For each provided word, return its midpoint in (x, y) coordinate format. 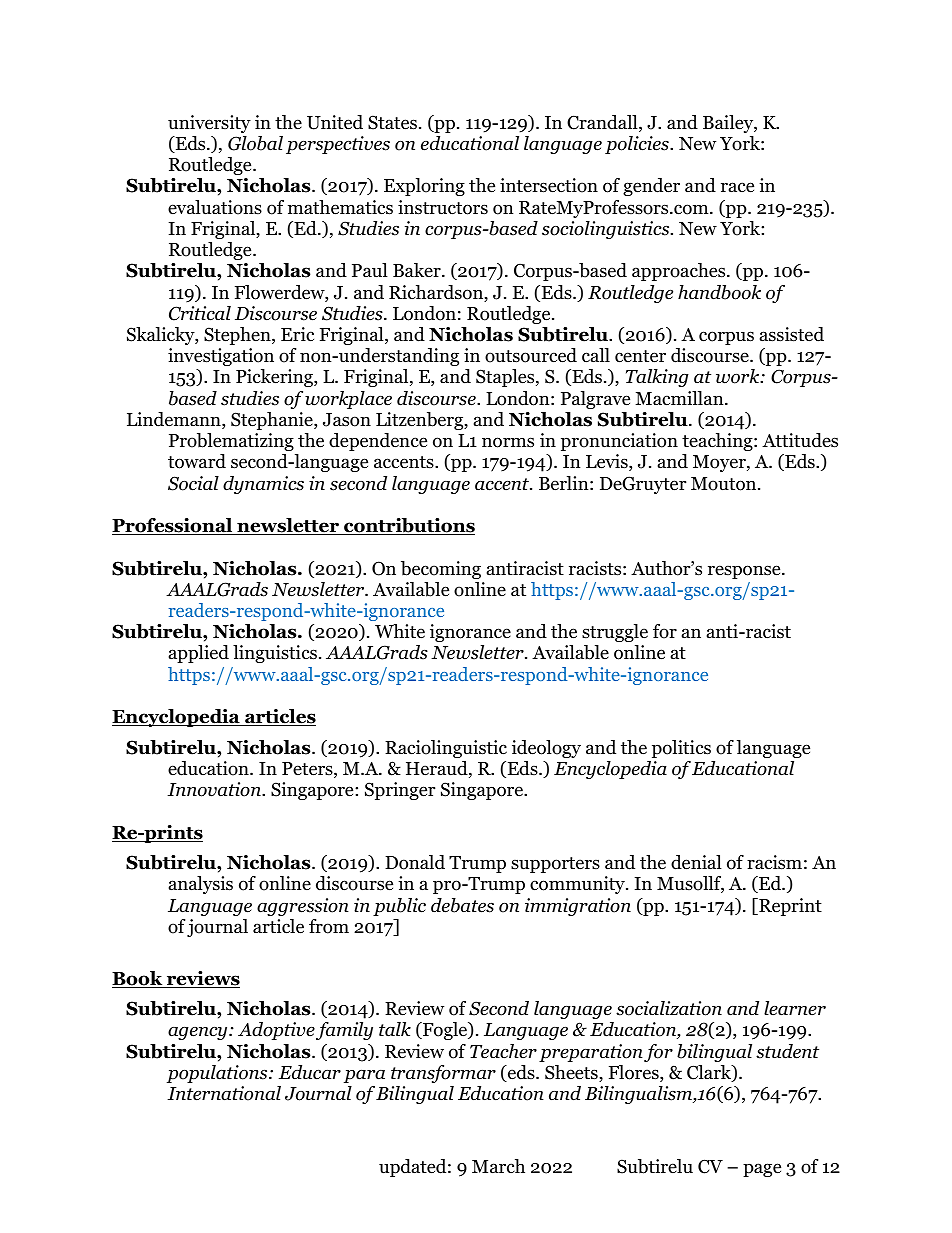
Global (255, 143)
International (224, 1093)
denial (696, 862)
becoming (441, 570)
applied (199, 654)
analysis (201, 885)
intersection (549, 185)
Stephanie (273, 421)
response (745, 572)
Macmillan (680, 398)
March (498, 1166)
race (737, 187)
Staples (506, 378)
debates (462, 905)
